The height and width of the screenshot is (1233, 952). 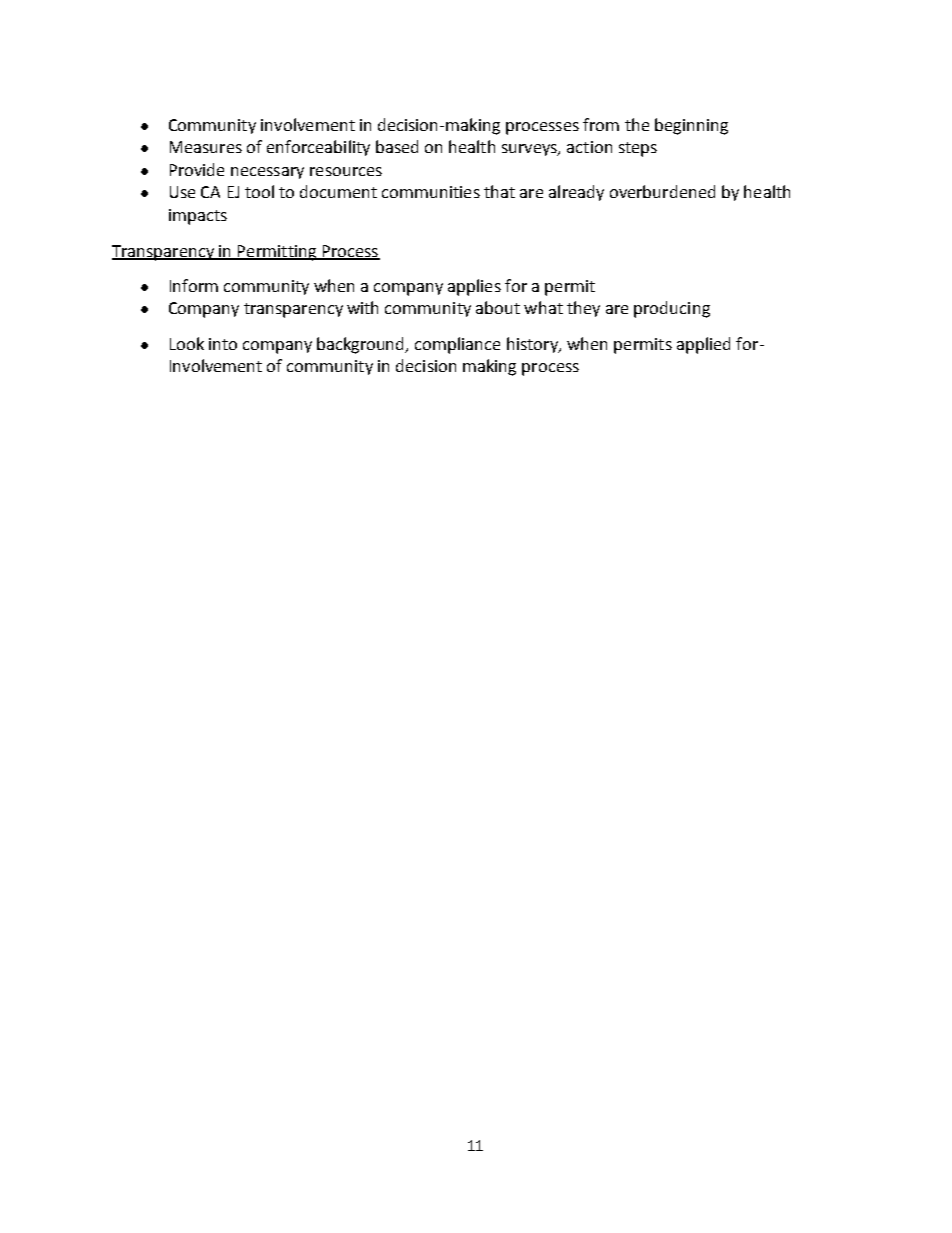 I want to click on based, so click(x=397, y=146).
